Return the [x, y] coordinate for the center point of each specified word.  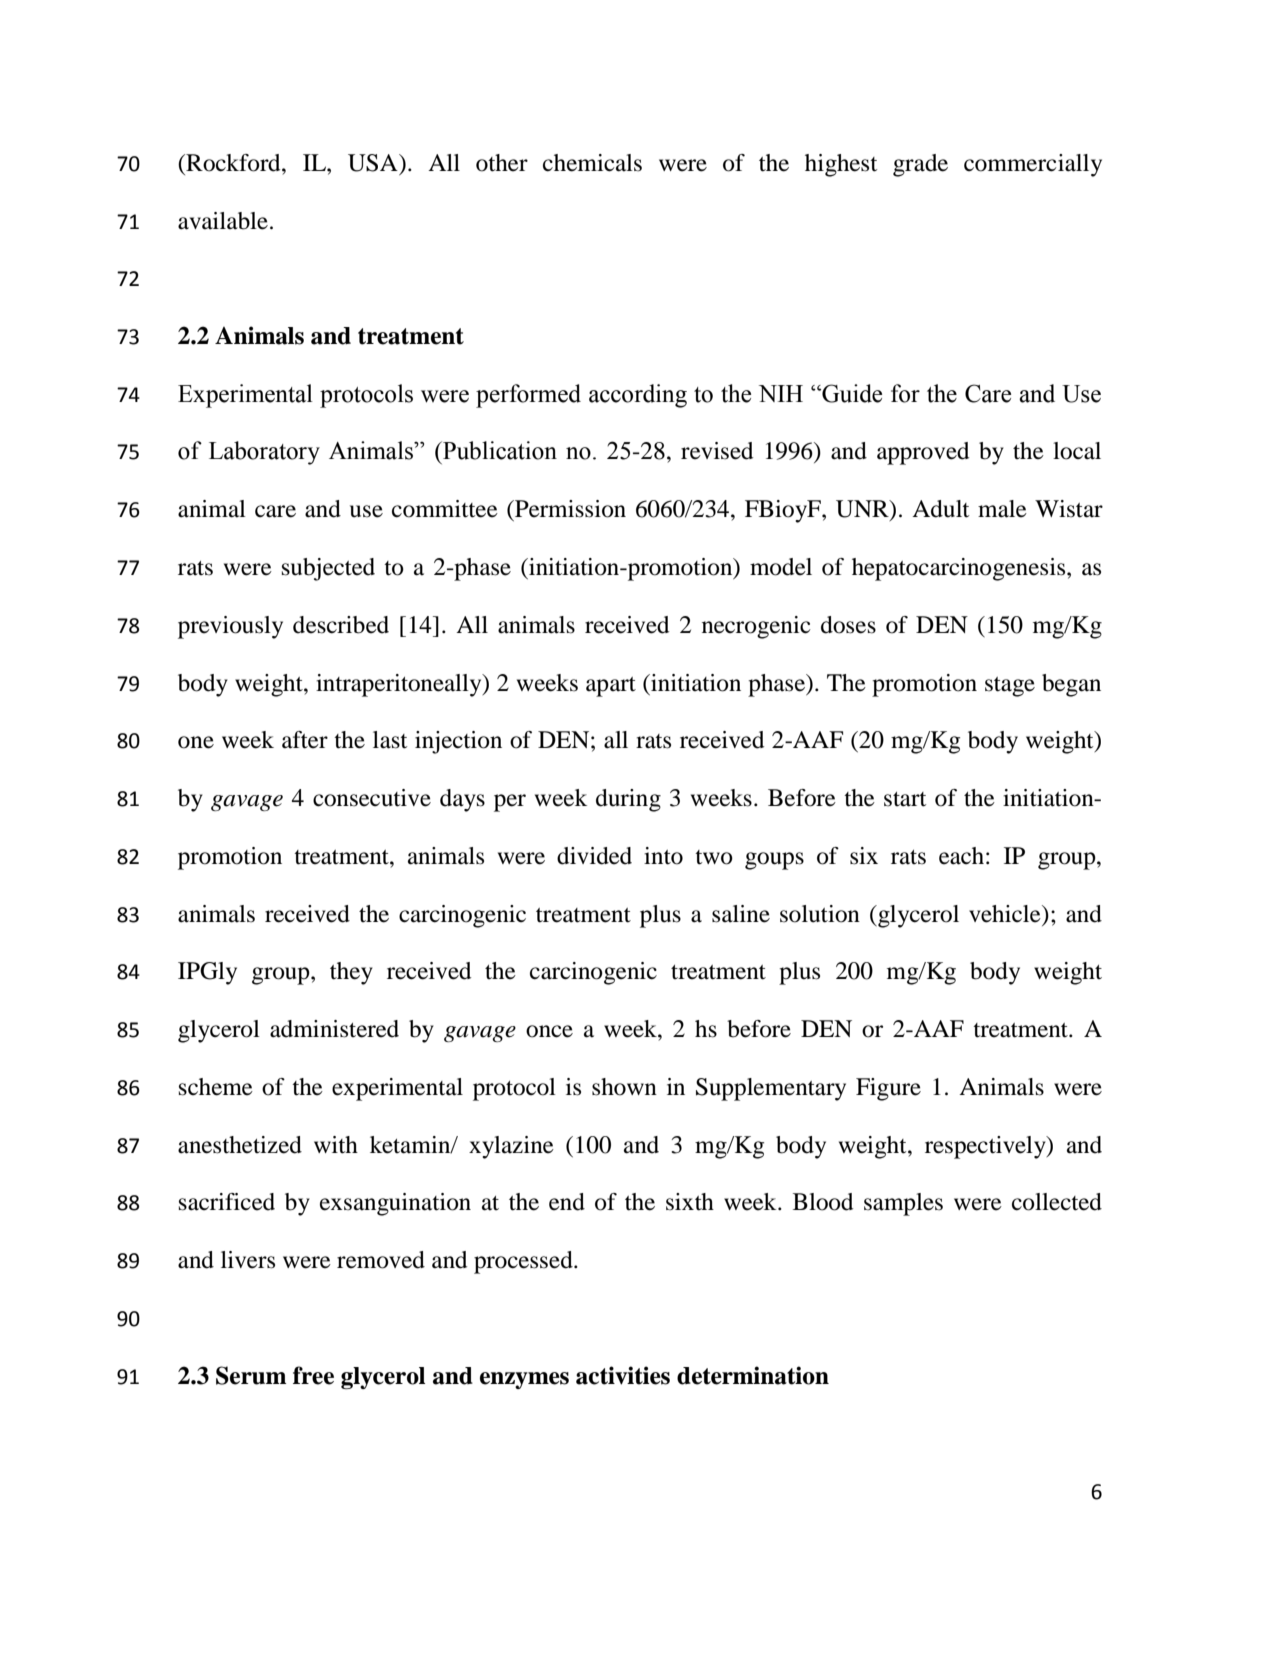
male [1002, 509]
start [905, 799]
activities [623, 1375]
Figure [888, 1089]
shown [624, 1087]
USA [374, 163]
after [305, 740]
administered [334, 1029]
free [313, 1375]
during [628, 800]
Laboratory [264, 453]
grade [920, 165]
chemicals [592, 163]
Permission [569, 509]
